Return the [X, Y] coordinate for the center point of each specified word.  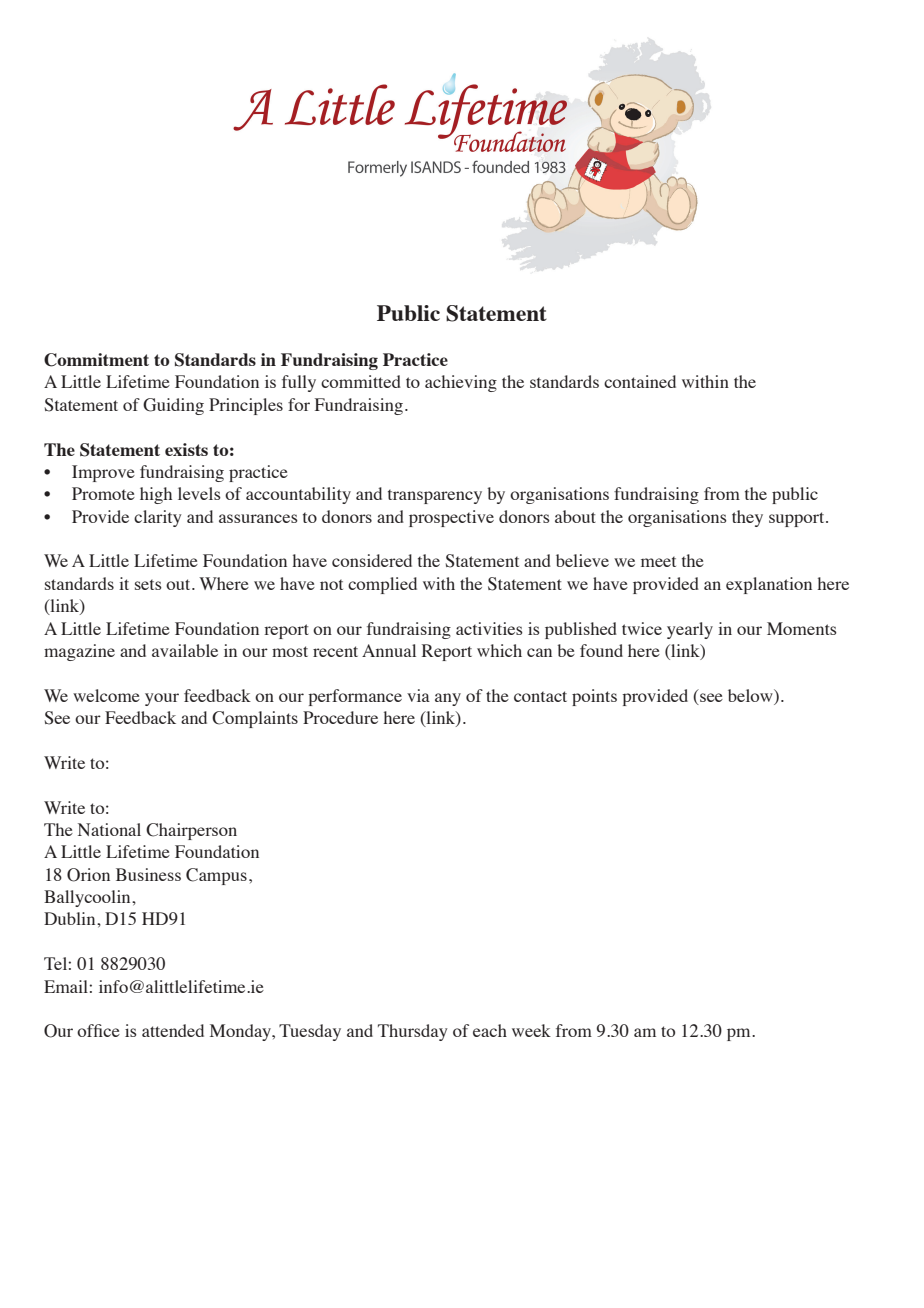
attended [173, 1030]
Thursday [413, 1032]
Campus [216, 876]
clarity [158, 518]
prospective [451, 518]
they [747, 518]
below [751, 695]
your [162, 699]
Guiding [173, 406]
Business [148, 874]
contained [640, 381]
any [448, 699]
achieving [461, 383]
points [594, 697]
